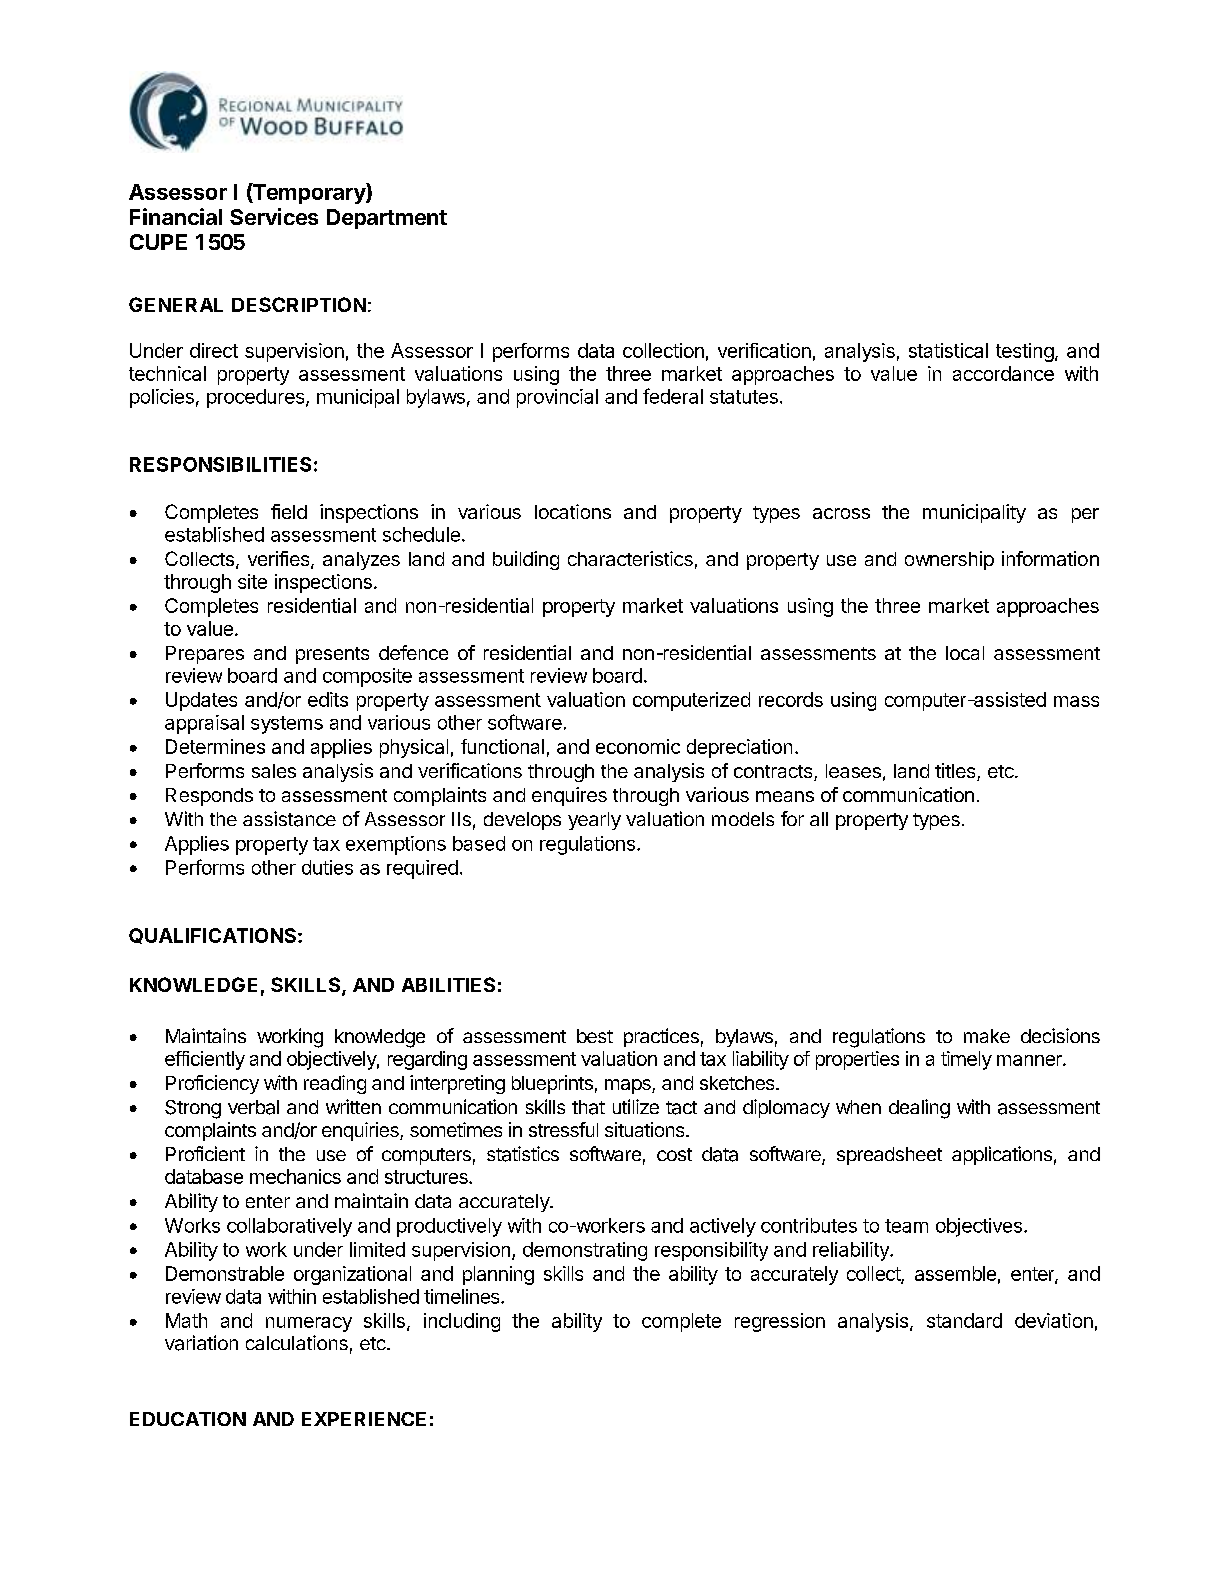  What do you see at coordinates (630, 558) in the screenshot?
I see `characteristics` at bounding box center [630, 558].
